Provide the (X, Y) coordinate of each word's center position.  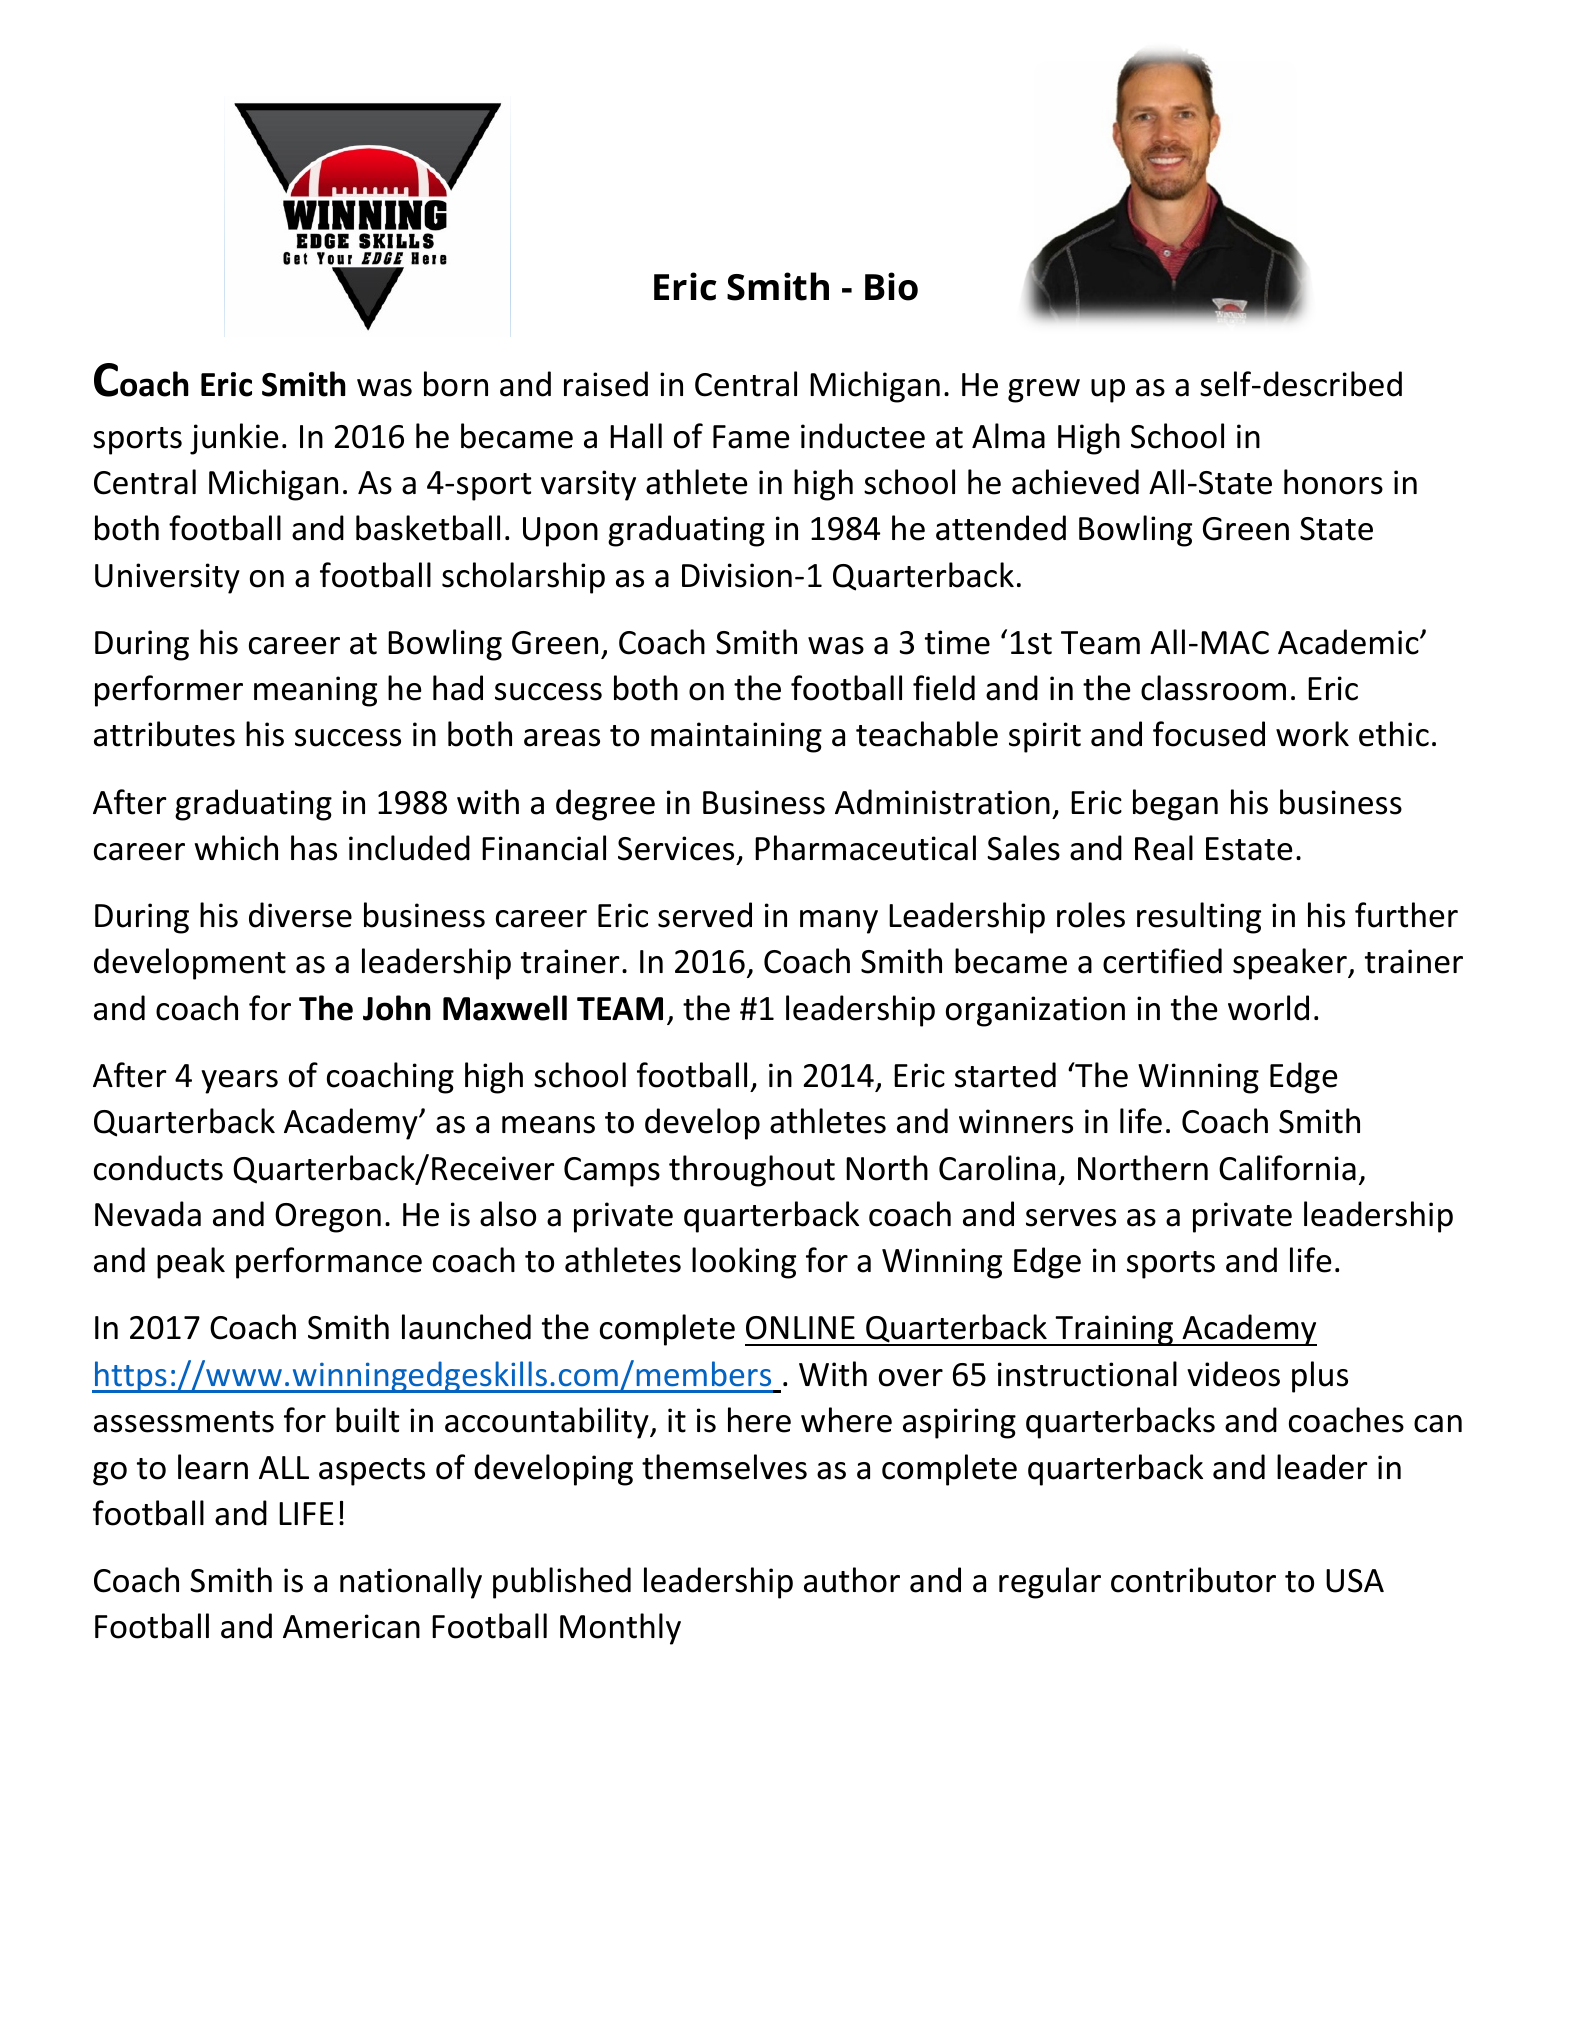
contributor (1193, 1580)
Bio (891, 286)
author (852, 1580)
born (456, 384)
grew (1044, 391)
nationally (411, 1583)
